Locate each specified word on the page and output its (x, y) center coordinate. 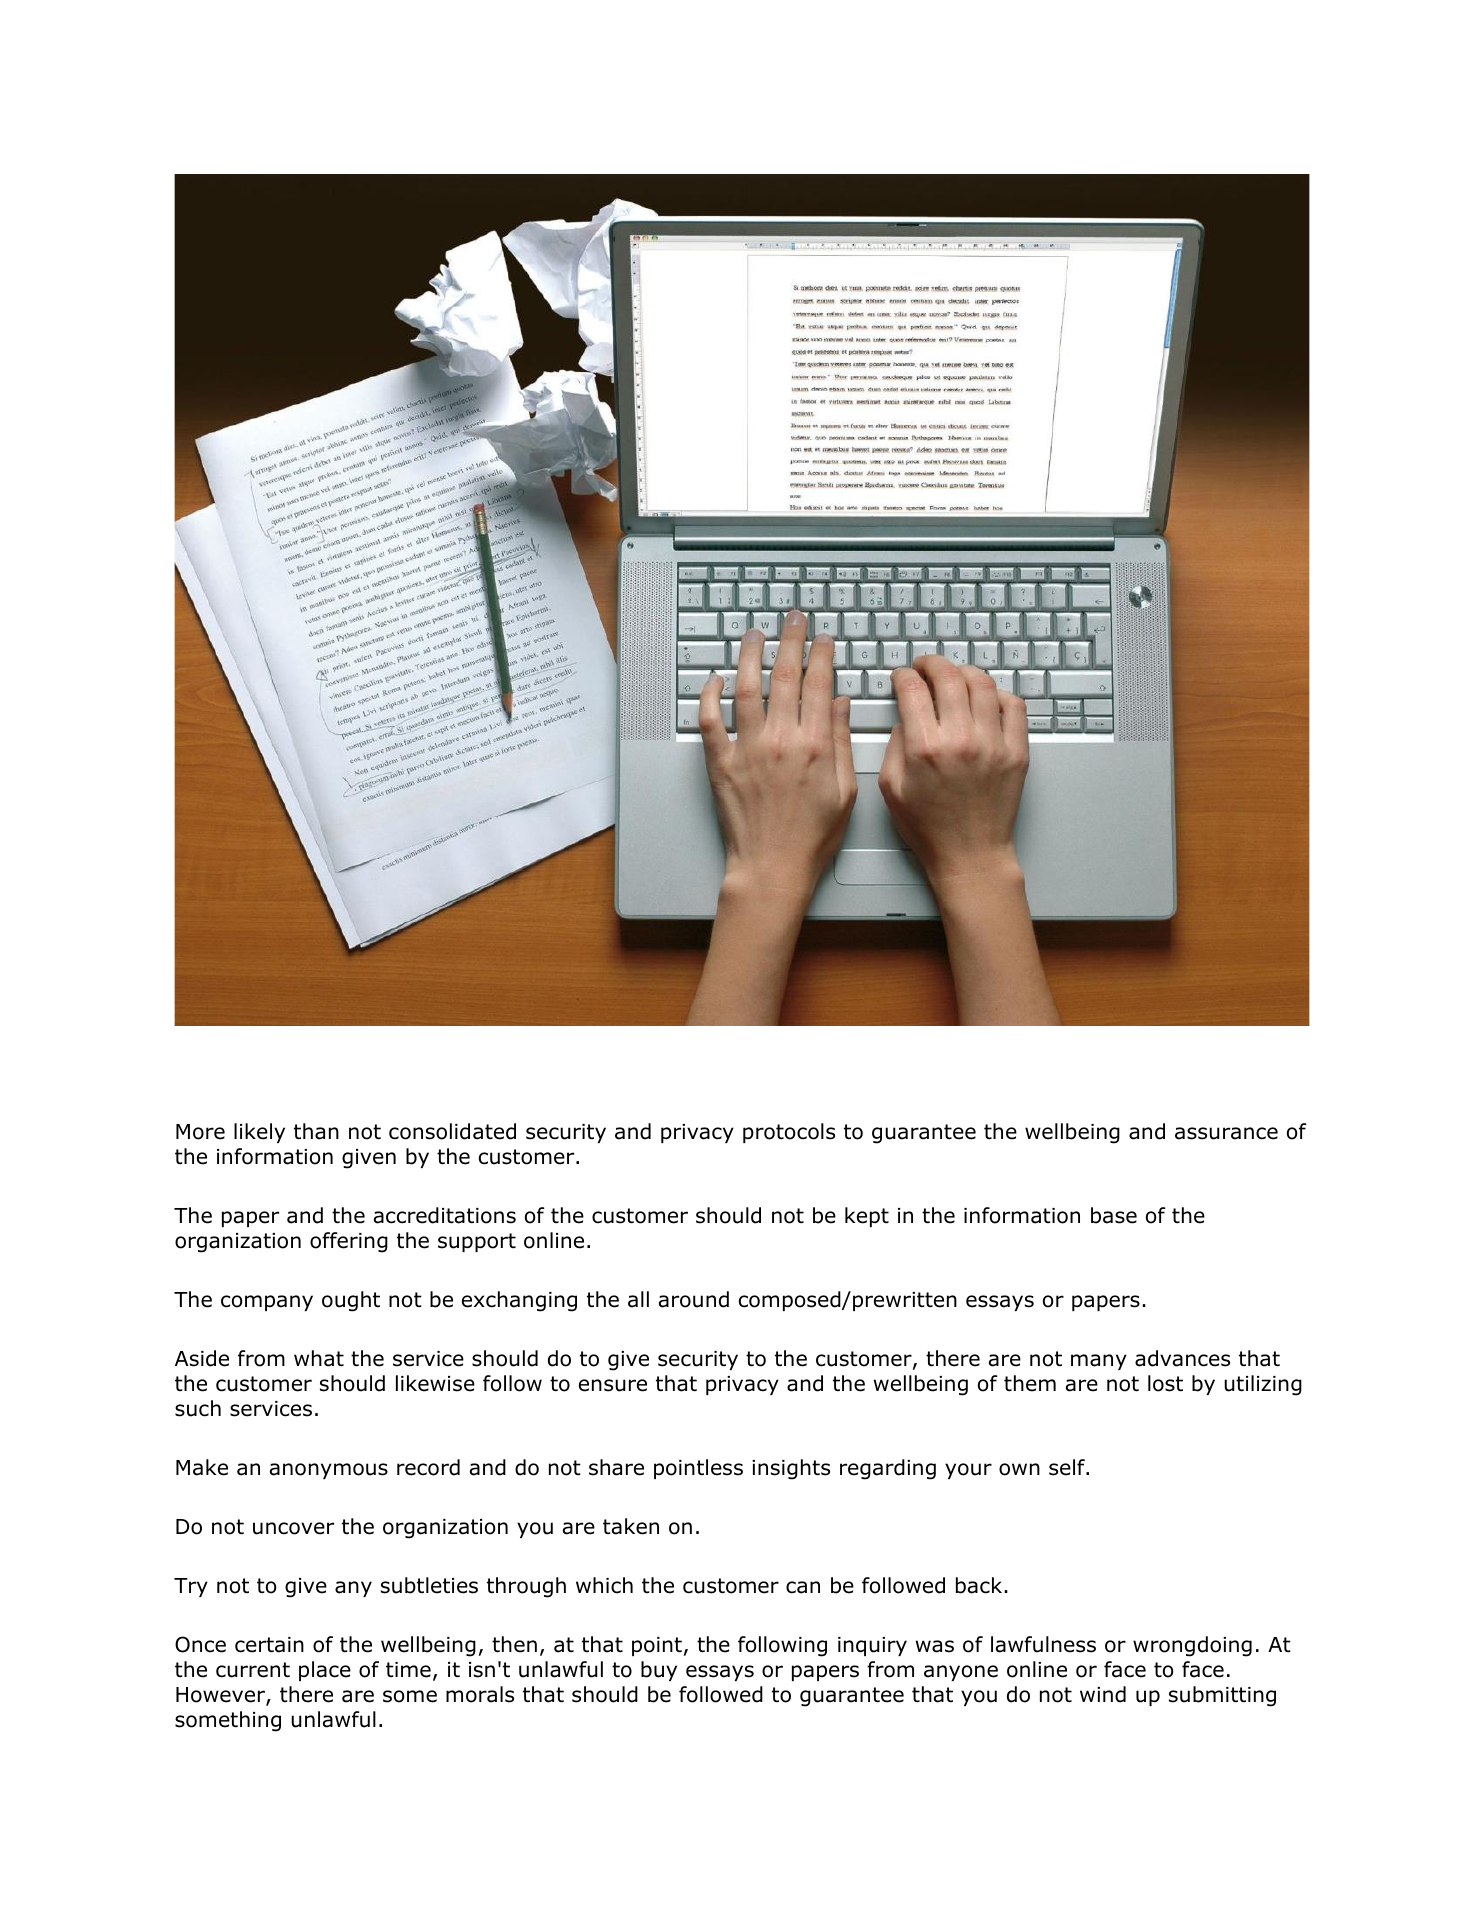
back (980, 1585)
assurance (1226, 1133)
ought (351, 1301)
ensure (613, 1385)
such (198, 1408)
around (694, 1299)
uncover (293, 1528)
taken (631, 1526)
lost (1165, 1383)
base (1114, 1215)
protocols (789, 1133)
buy (659, 1671)
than (316, 1131)
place (325, 1671)
